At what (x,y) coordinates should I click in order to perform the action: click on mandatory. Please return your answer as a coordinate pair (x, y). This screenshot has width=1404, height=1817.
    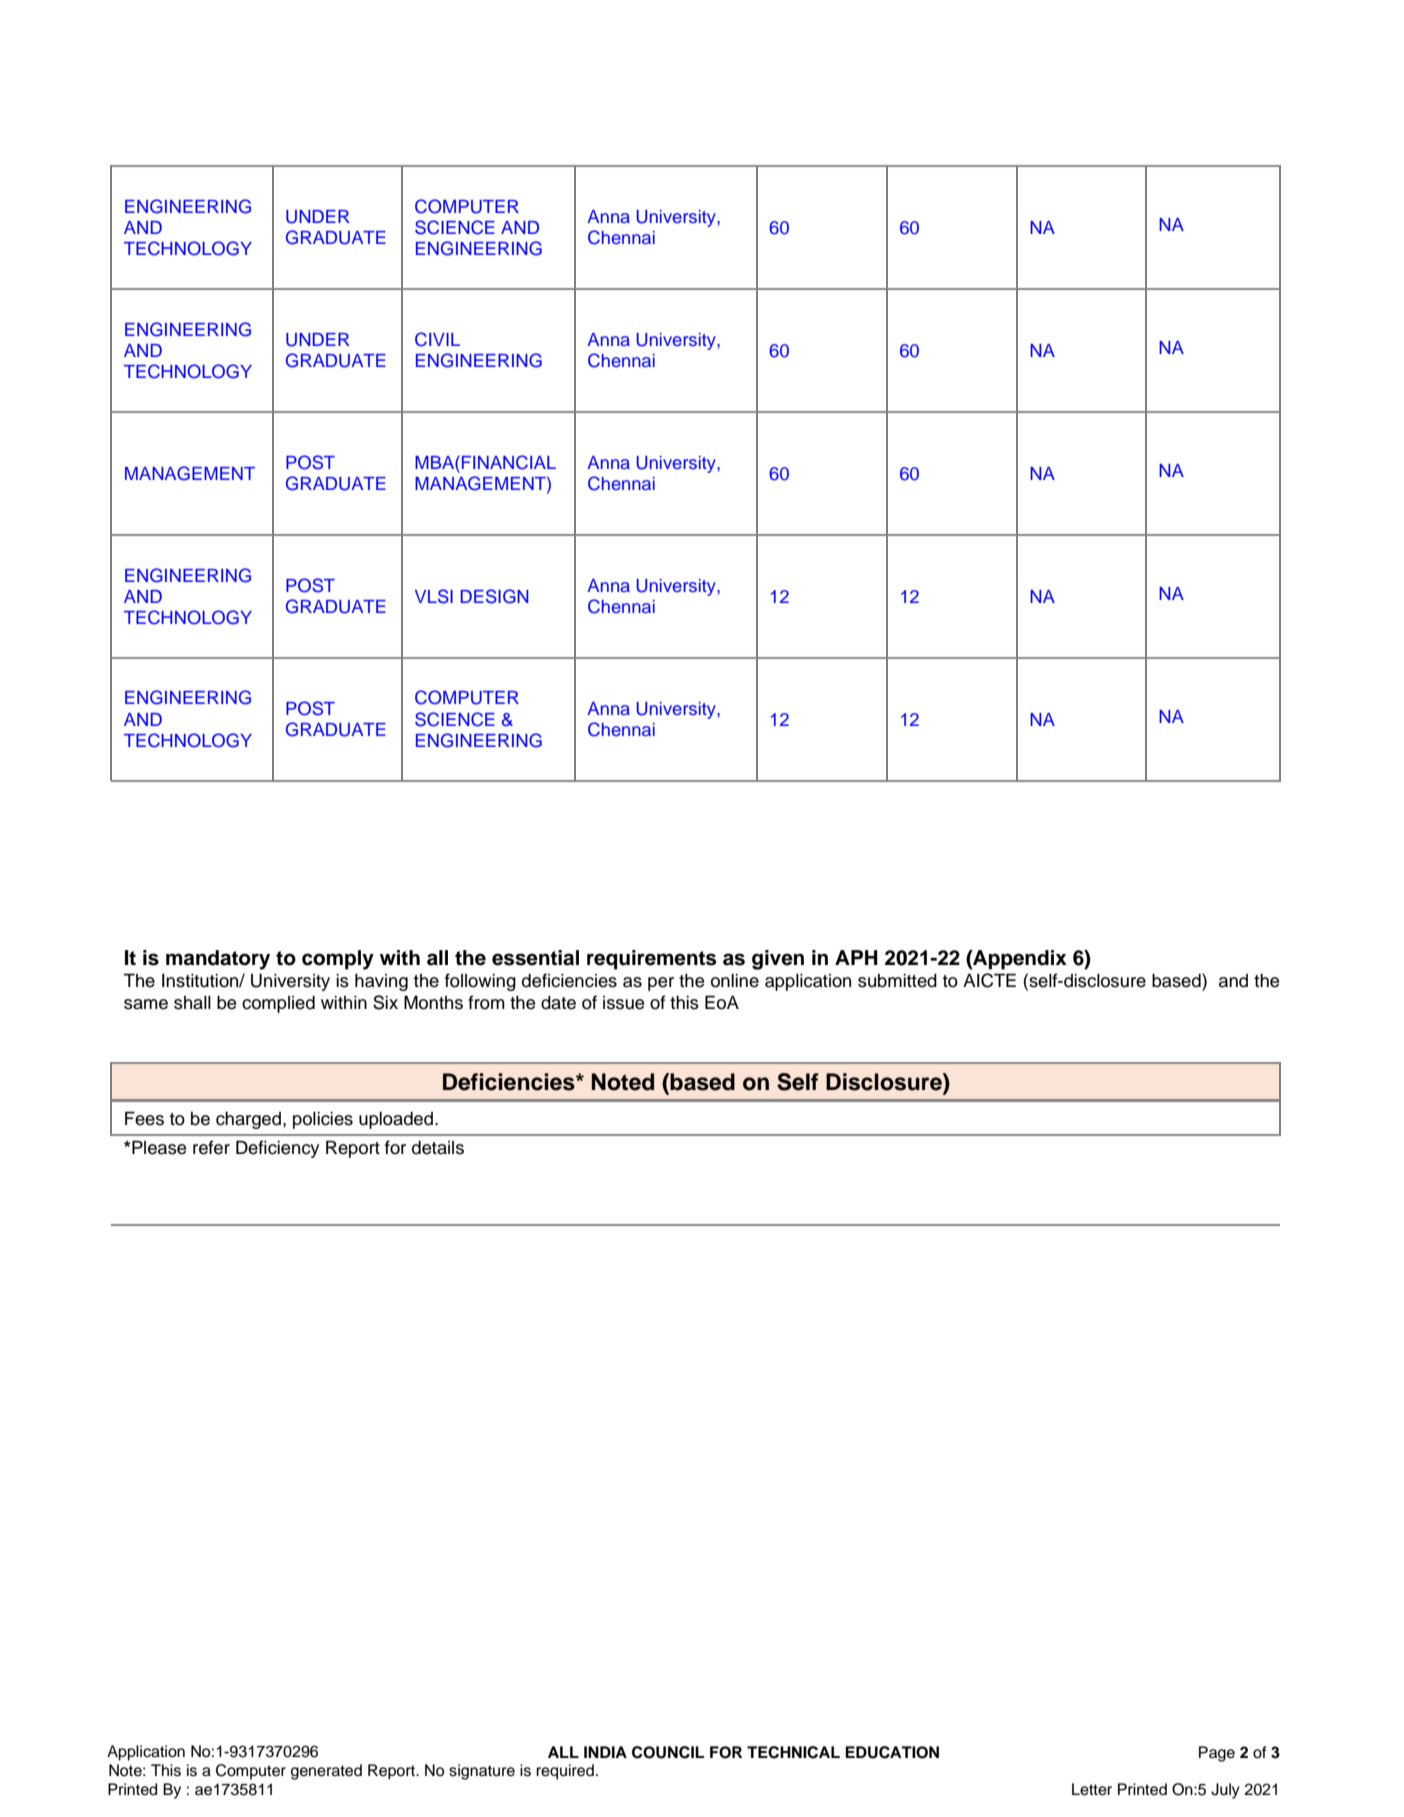
    Looking at the image, I should click on (218, 960).
